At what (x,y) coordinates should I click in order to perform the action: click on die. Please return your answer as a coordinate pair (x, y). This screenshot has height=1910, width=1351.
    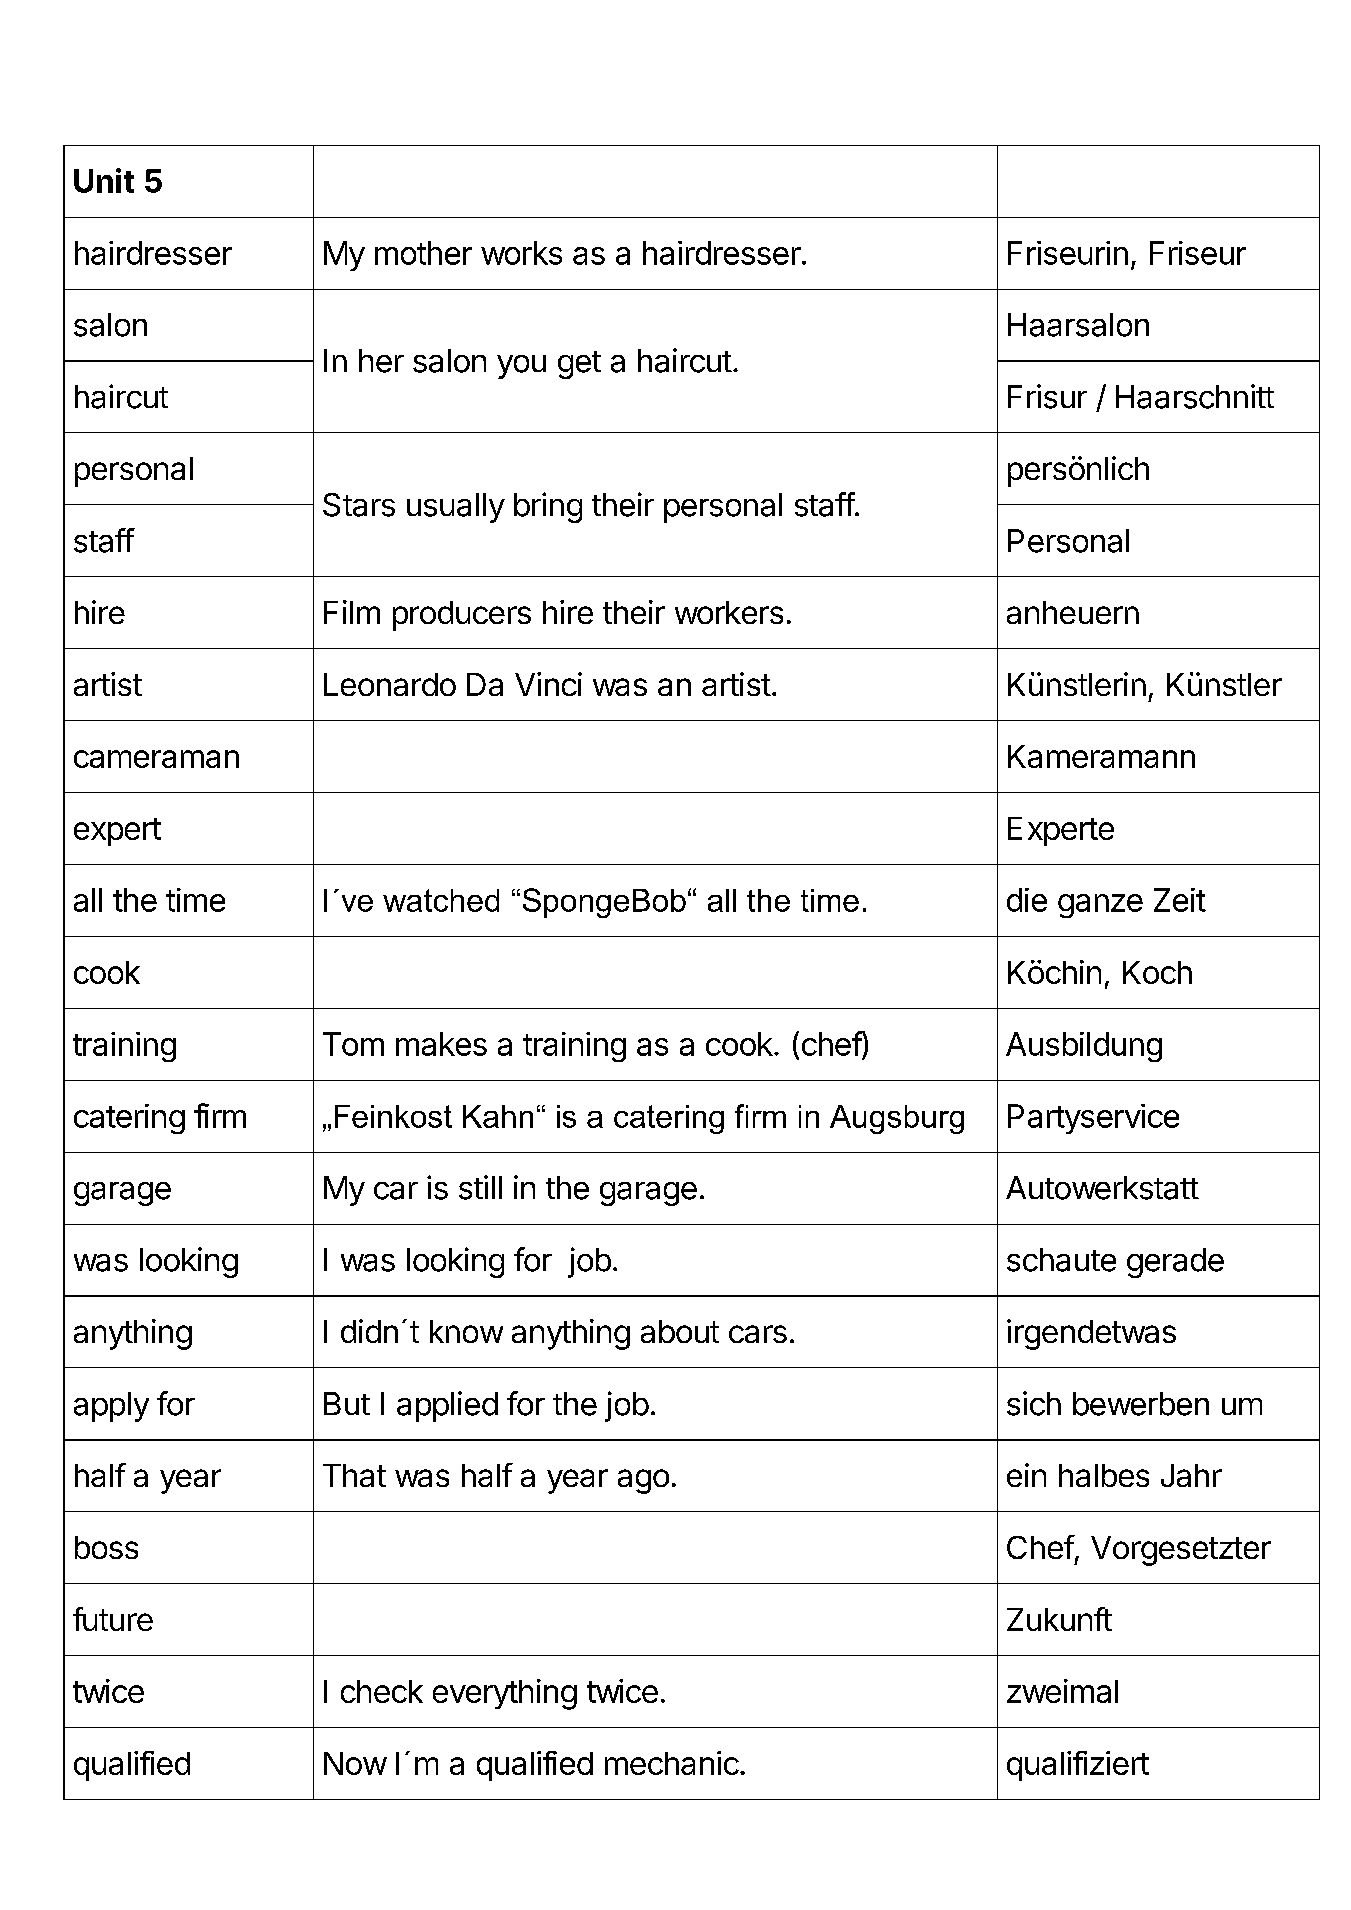
    Looking at the image, I should click on (1027, 900).
